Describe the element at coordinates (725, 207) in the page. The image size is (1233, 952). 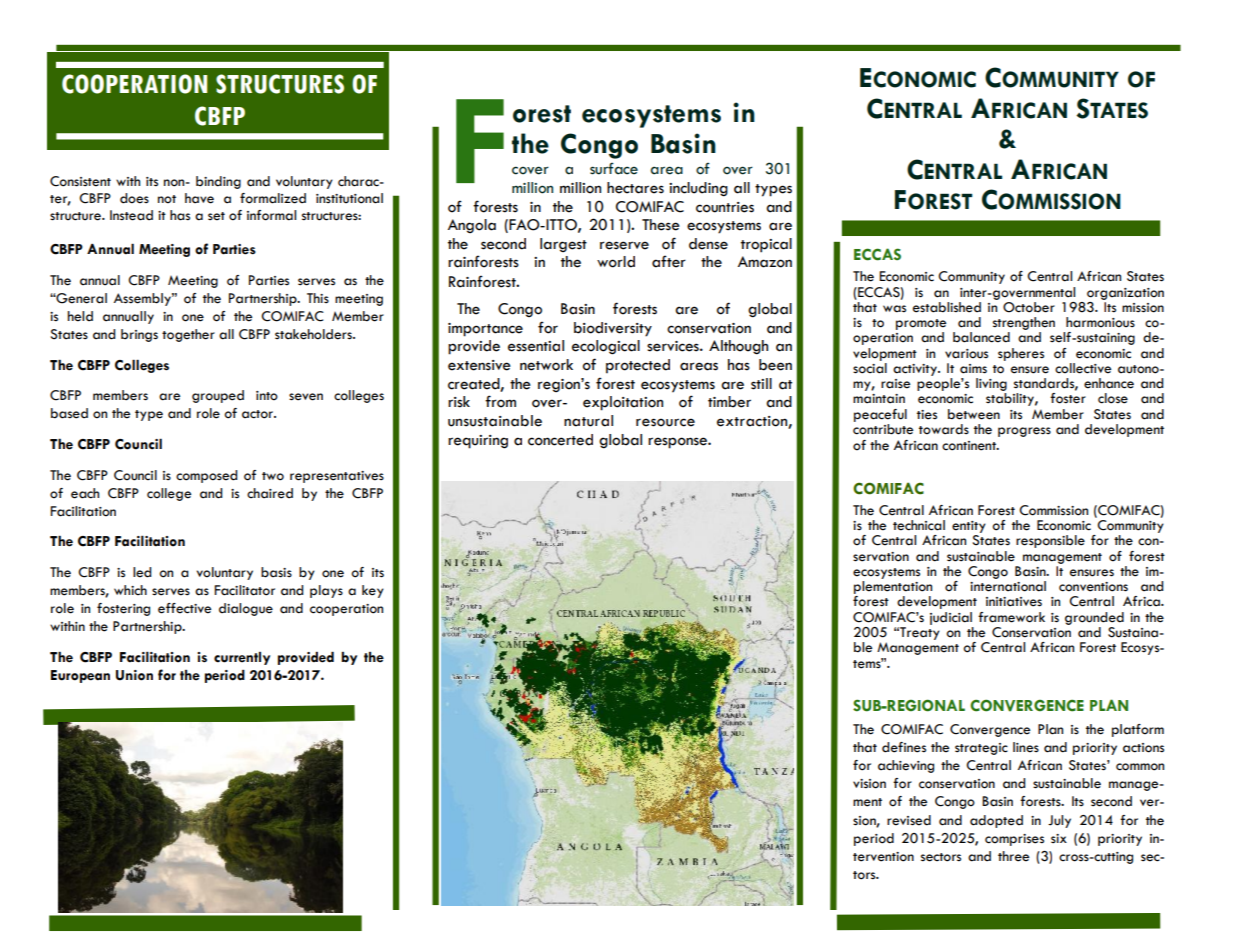
I see `countries` at that location.
